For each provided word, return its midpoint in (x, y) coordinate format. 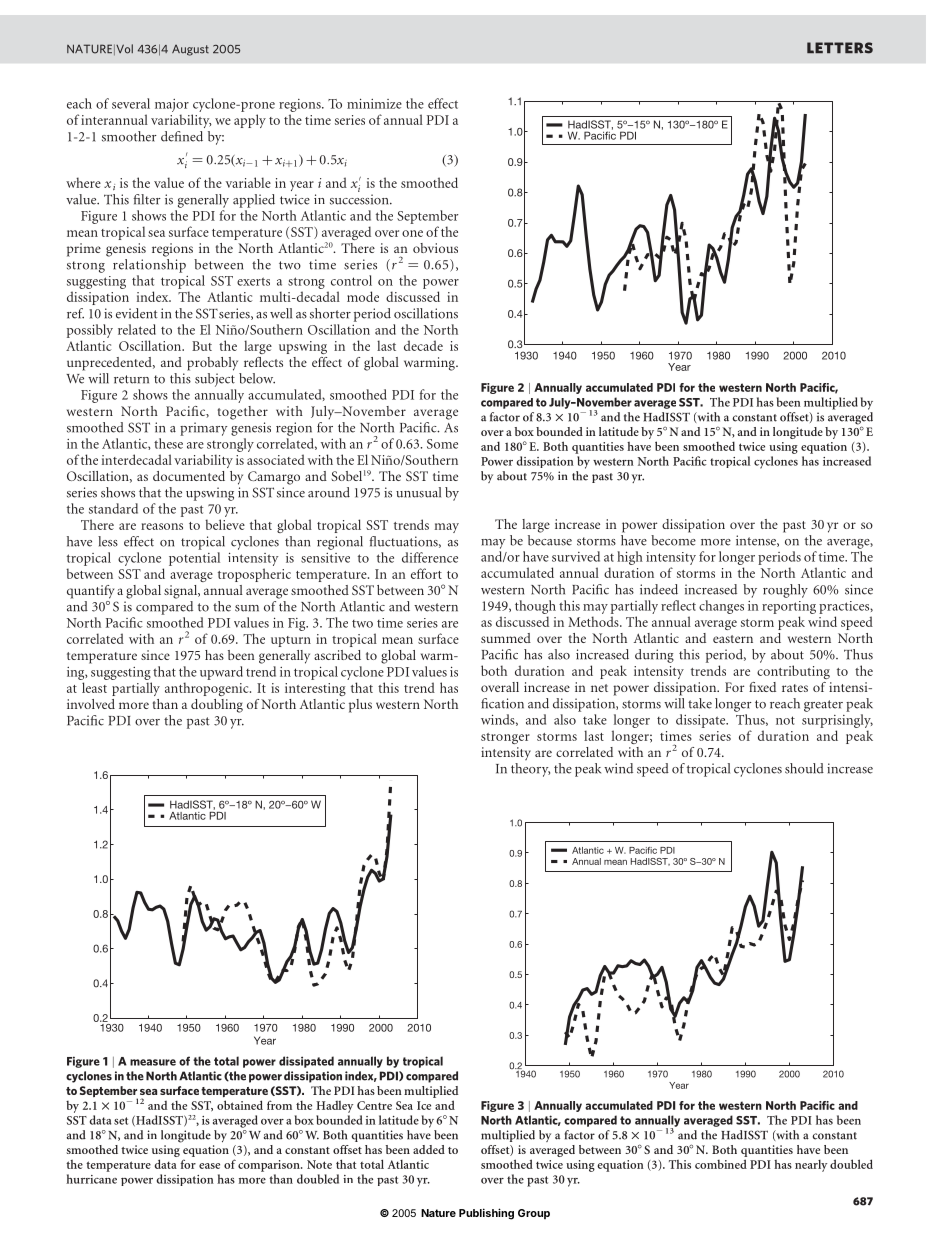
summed (506, 638)
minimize (374, 103)
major (172, 105)
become (673, 540)
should (804, 768)
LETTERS (840, 48)
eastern (733, 639)
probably (212, 364)
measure (153, 1062)
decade (423, 345)
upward (221, 673)
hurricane (91, 1179)
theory (530, 770)
